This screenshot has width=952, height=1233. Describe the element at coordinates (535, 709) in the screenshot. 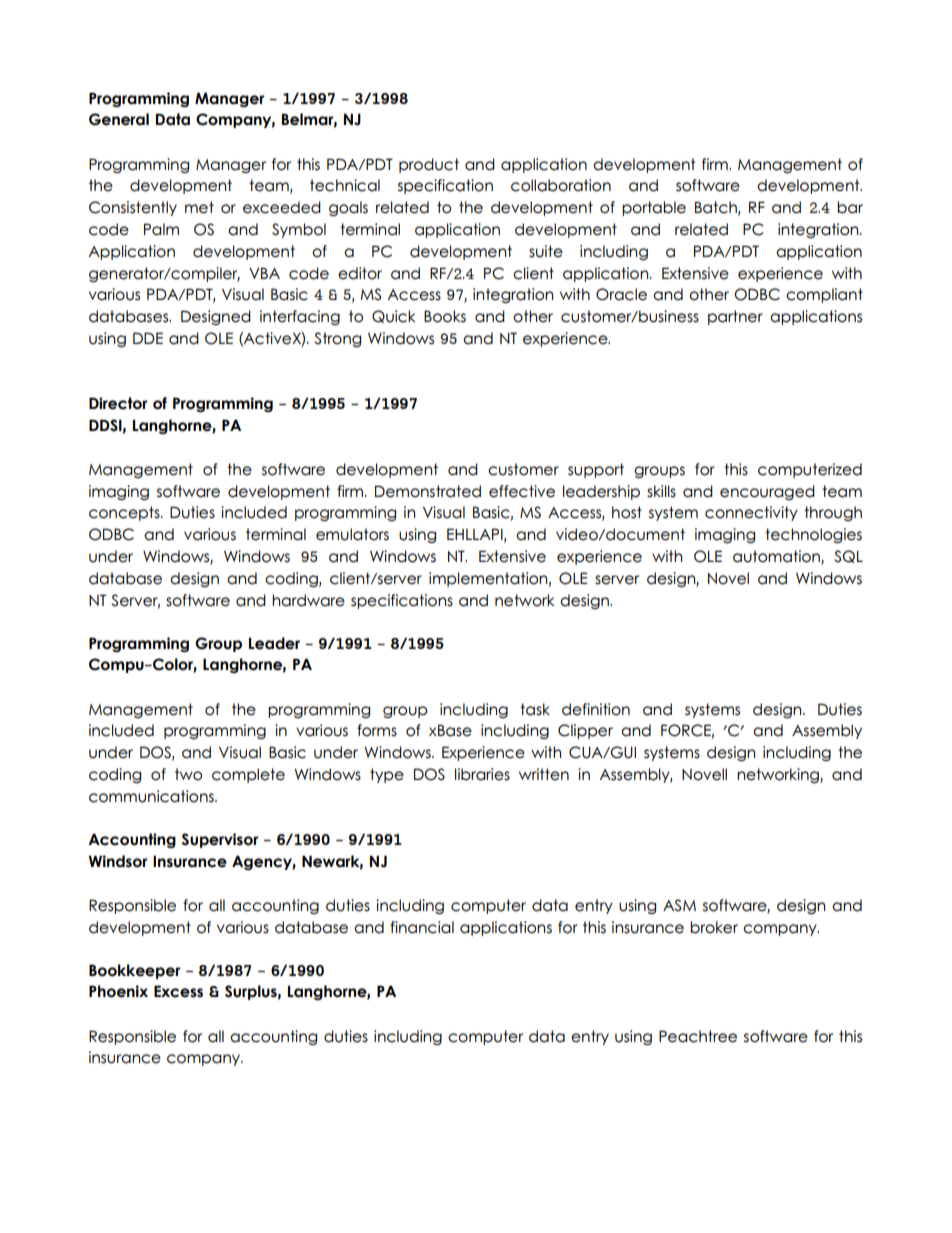

I see `task` at that location.
